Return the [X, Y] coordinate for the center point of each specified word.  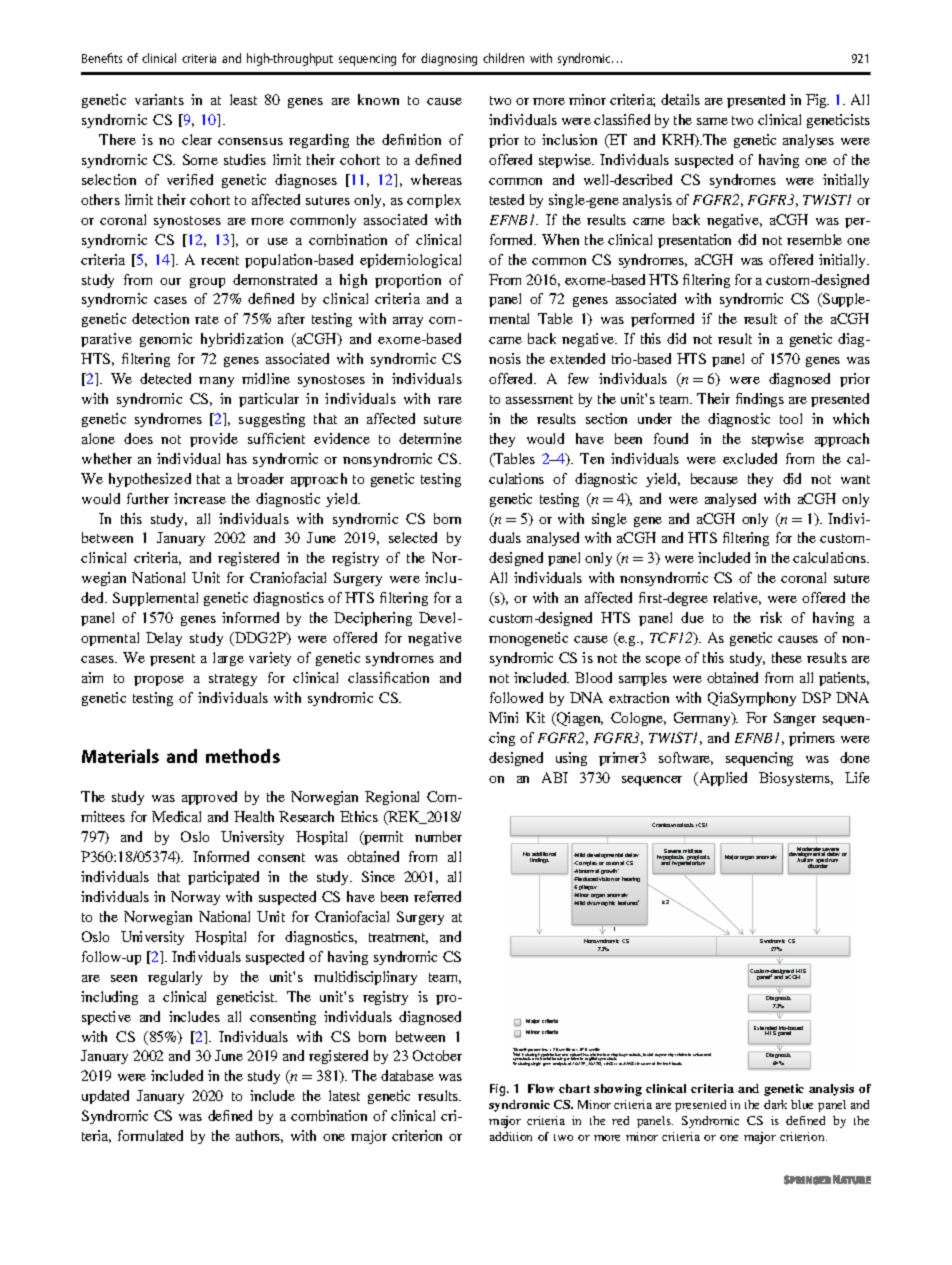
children [503, 58]
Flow [541, 1088]
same [712, 121]
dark [775, 1104]
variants [159, 99]
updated [105, 1097]
